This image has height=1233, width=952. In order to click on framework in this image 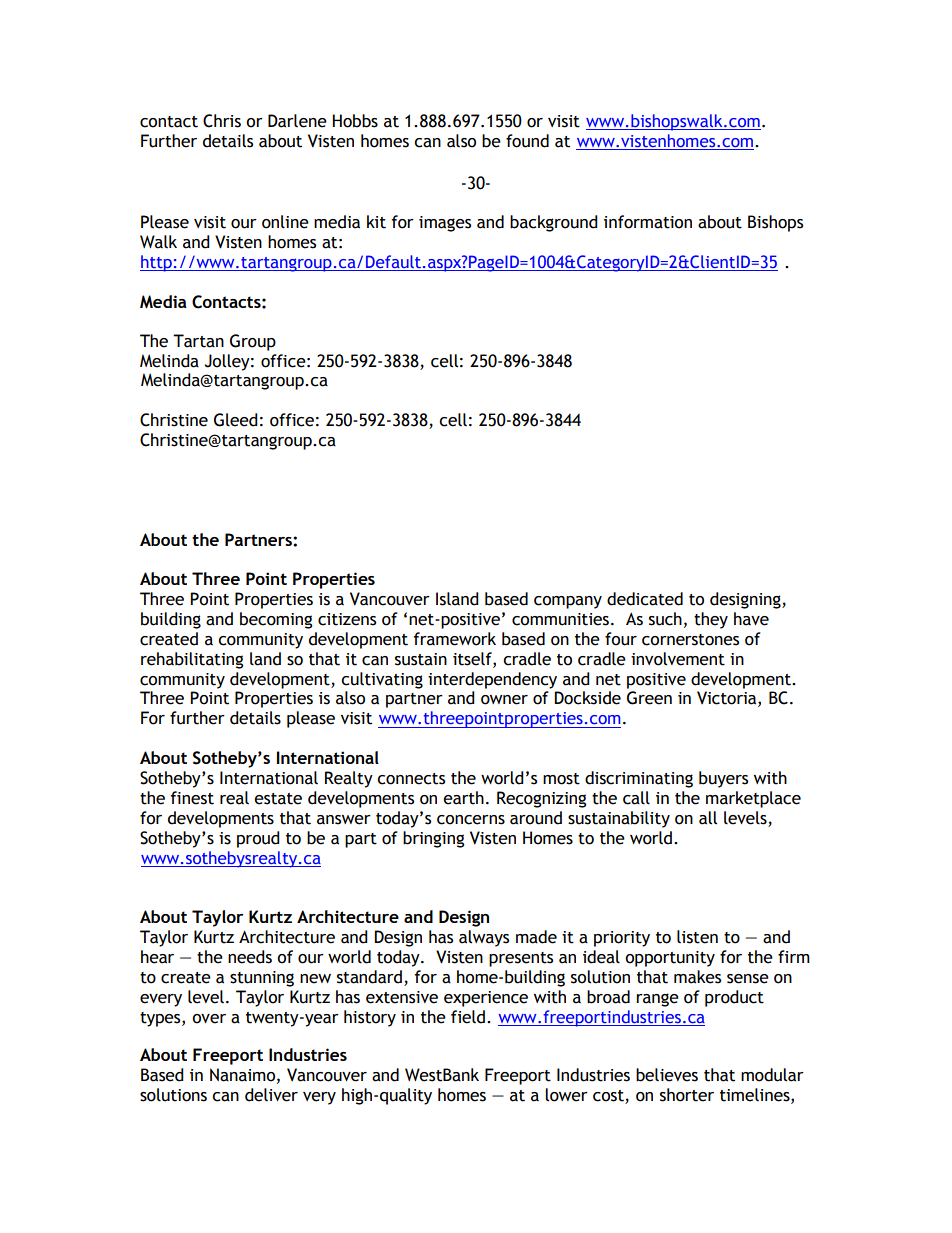, I will do `click(454, 639)`.
